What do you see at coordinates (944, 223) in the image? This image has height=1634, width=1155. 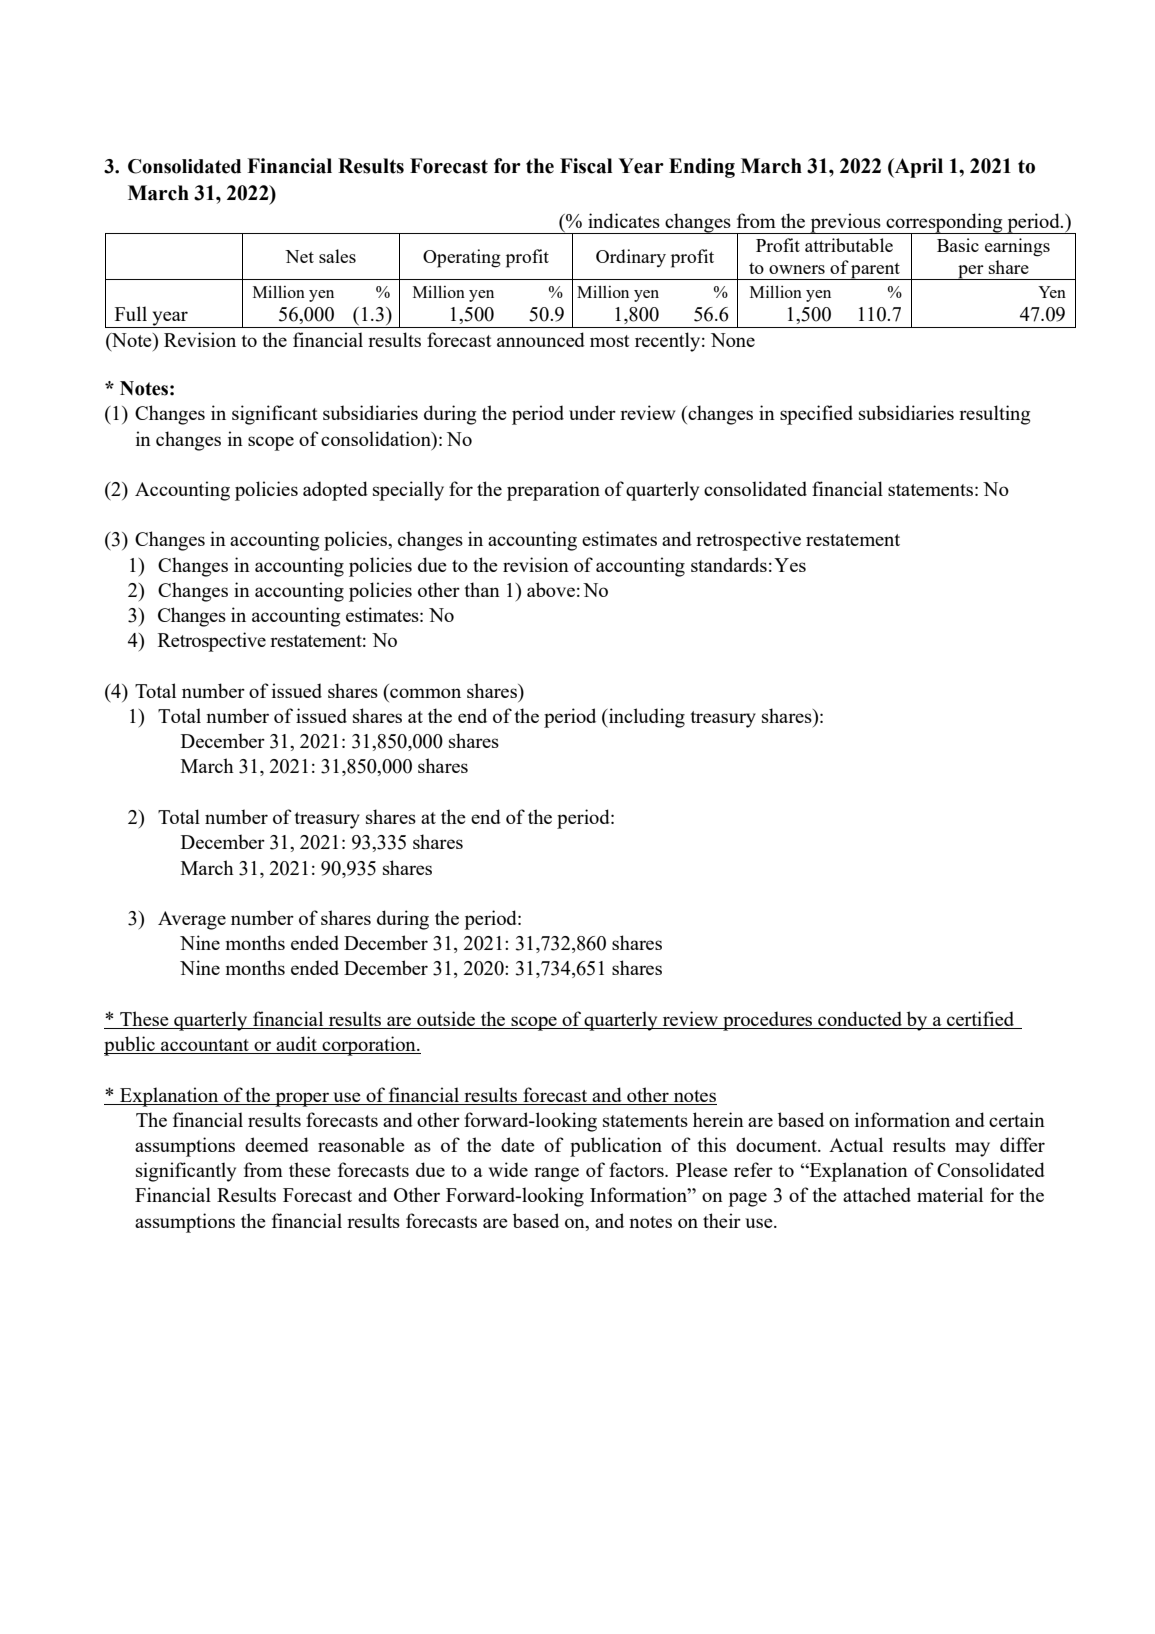 I see `corresponding` at bounding box center [944, 223].
